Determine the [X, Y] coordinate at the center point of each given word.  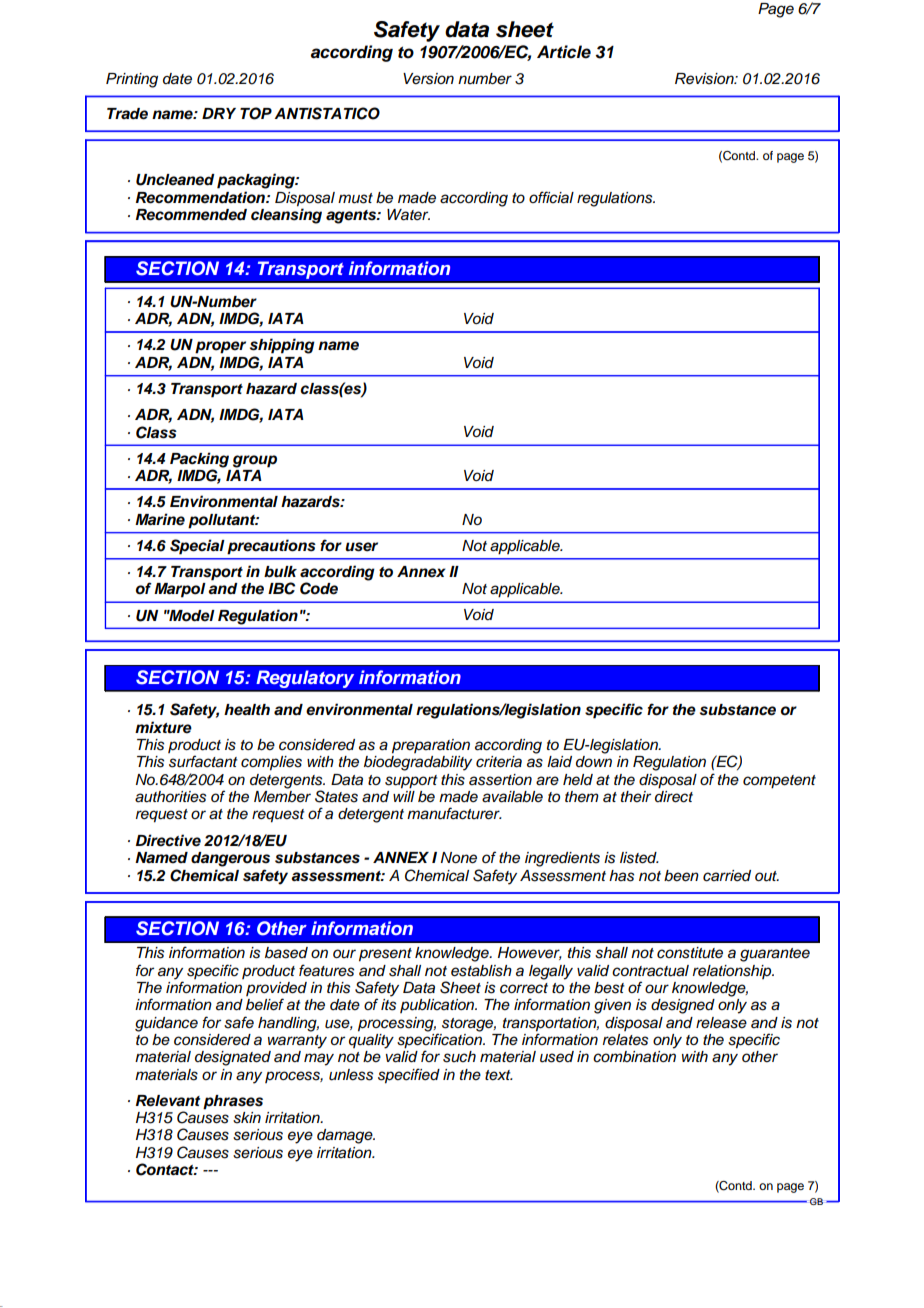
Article [564, 52]
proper [220, 347]
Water [408, 215]
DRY [219, 113]
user [361, 547]
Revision [705, 79]
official [551, 197]
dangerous [230, 859]
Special [197, 547]
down [594, 761]
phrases [233, 1102]
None [459, 858]
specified [409, 1076]
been [681, 876]
